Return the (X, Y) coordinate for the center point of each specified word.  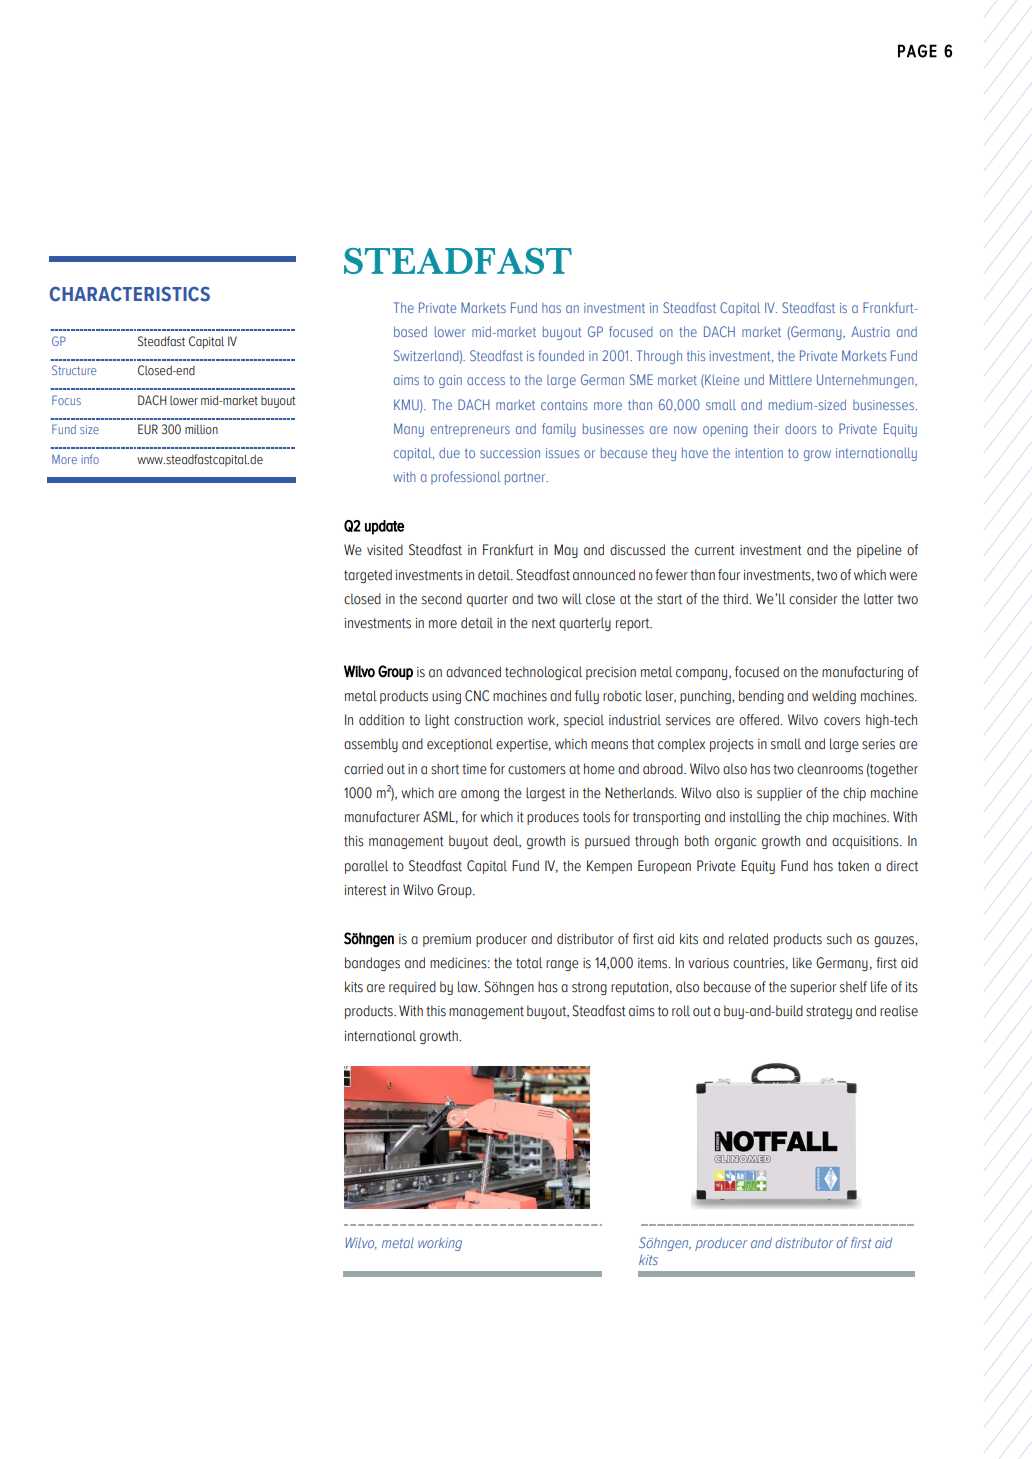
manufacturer (382, 817)
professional (466, 478)
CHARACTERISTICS (130, 294)
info (90, 459)
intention (759, 453)
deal (507, 841)
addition (381, 720)
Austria (871, 331)
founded (561, 355)
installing (755, 818)
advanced (473, 672)
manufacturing (862, 673)
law (469, 987)
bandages (372, 964)
